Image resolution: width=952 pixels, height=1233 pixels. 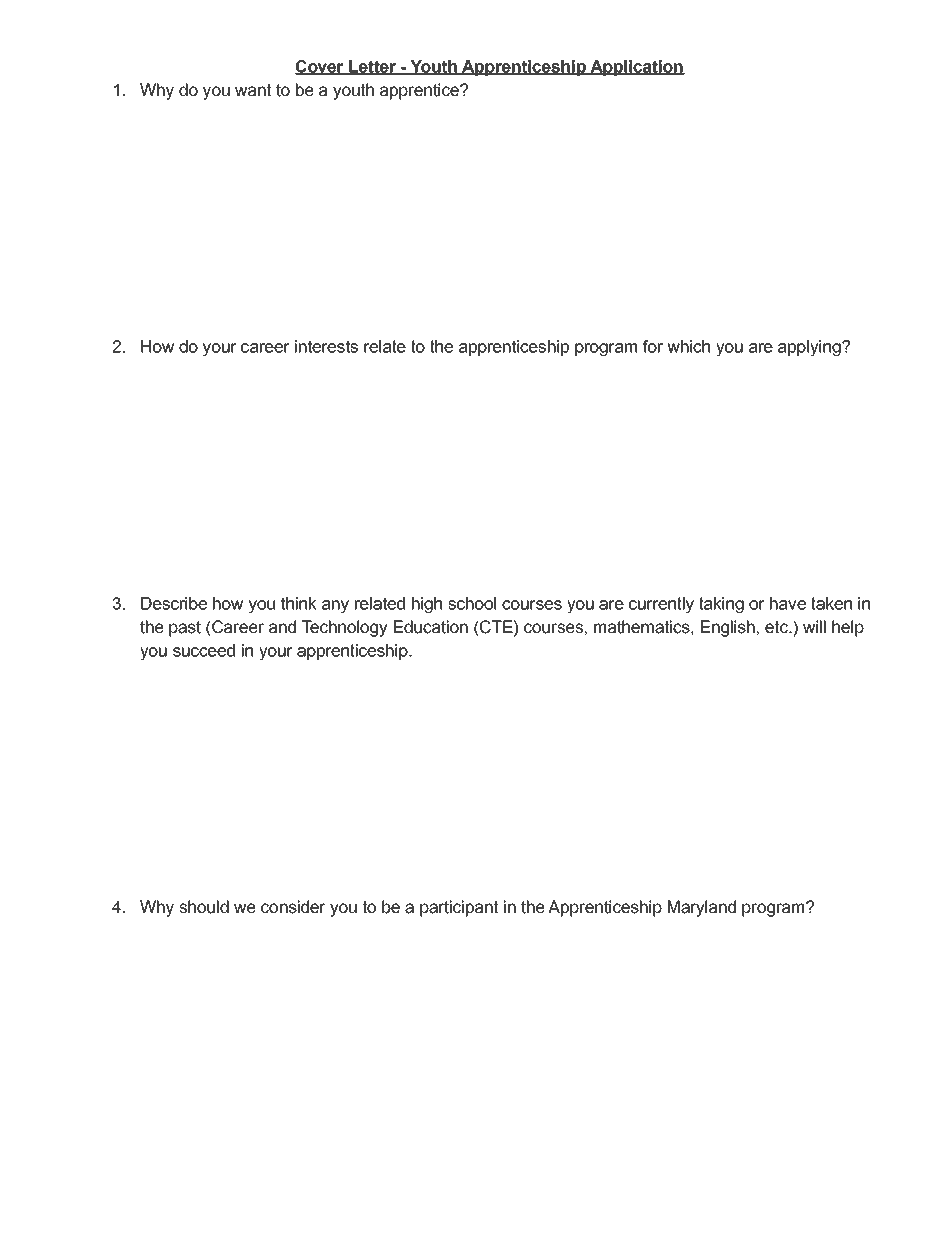 I want to click on consider, so click(x=293, y=907).
